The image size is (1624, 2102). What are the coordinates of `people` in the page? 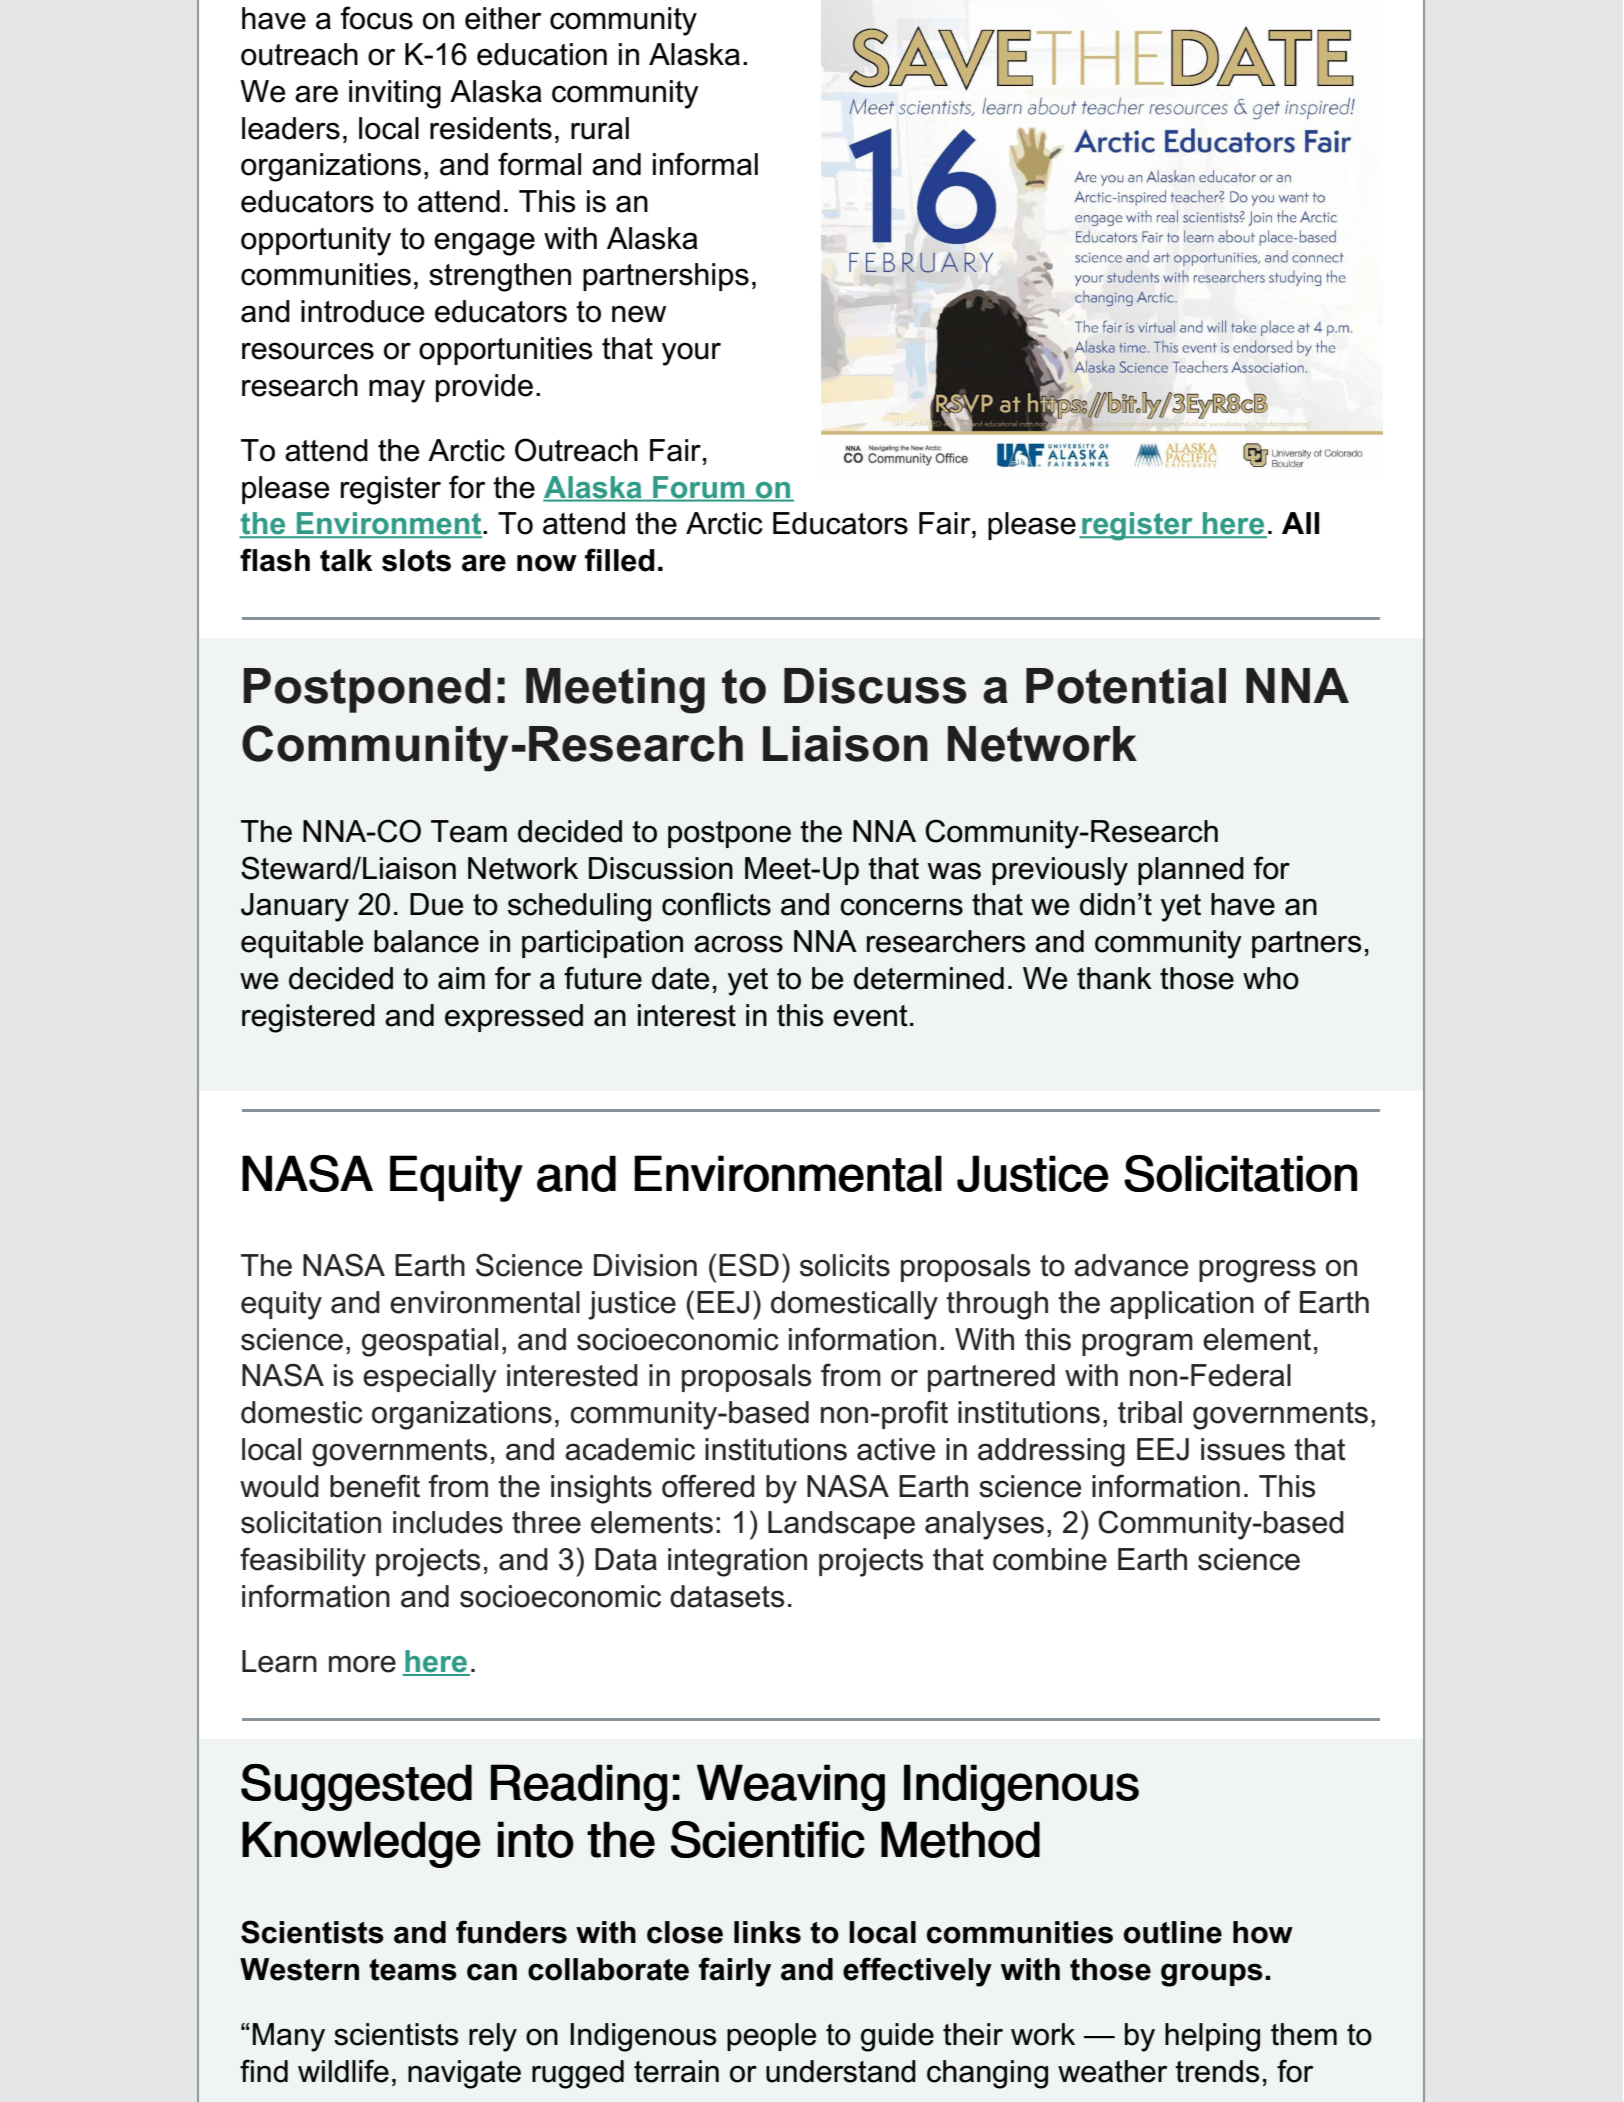 It's located at (771, 2037).
